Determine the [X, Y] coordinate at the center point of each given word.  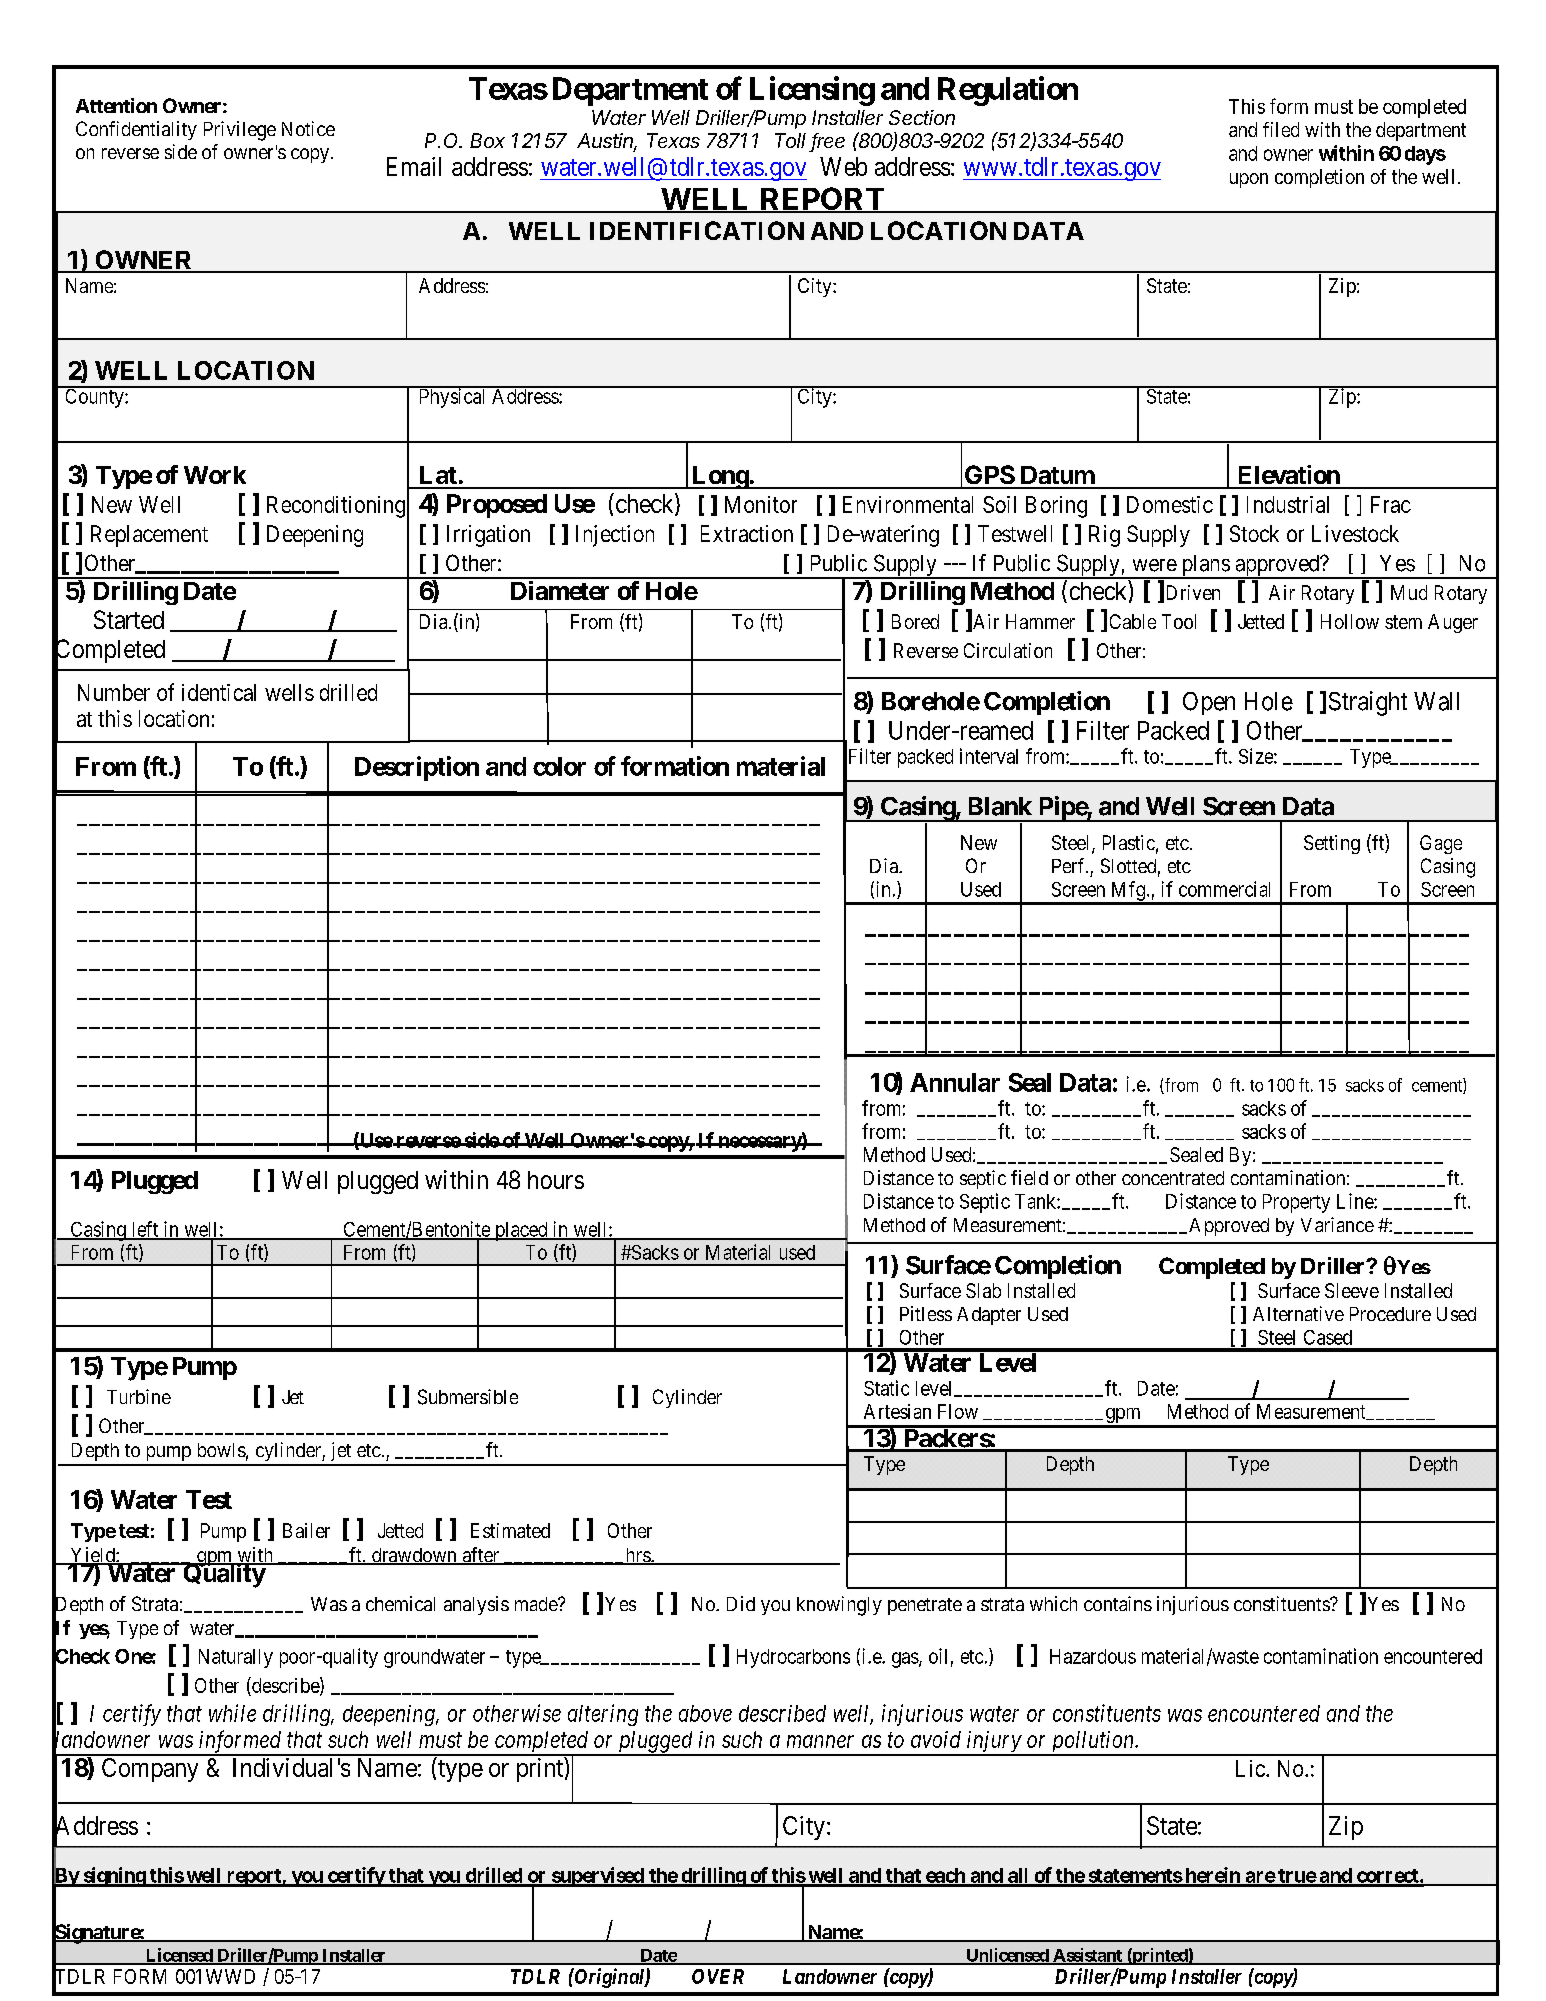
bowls [222, 1450]
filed [1281, 129]
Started [129, 619]
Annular [955, 1082]
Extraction [747, 533]
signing [114, 1877]
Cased [1328, 1337]
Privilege [240, 131]
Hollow [1350, 621]
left [145, 1230]
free [828, 142]
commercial [1224, 889]
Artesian [897, 1411]
